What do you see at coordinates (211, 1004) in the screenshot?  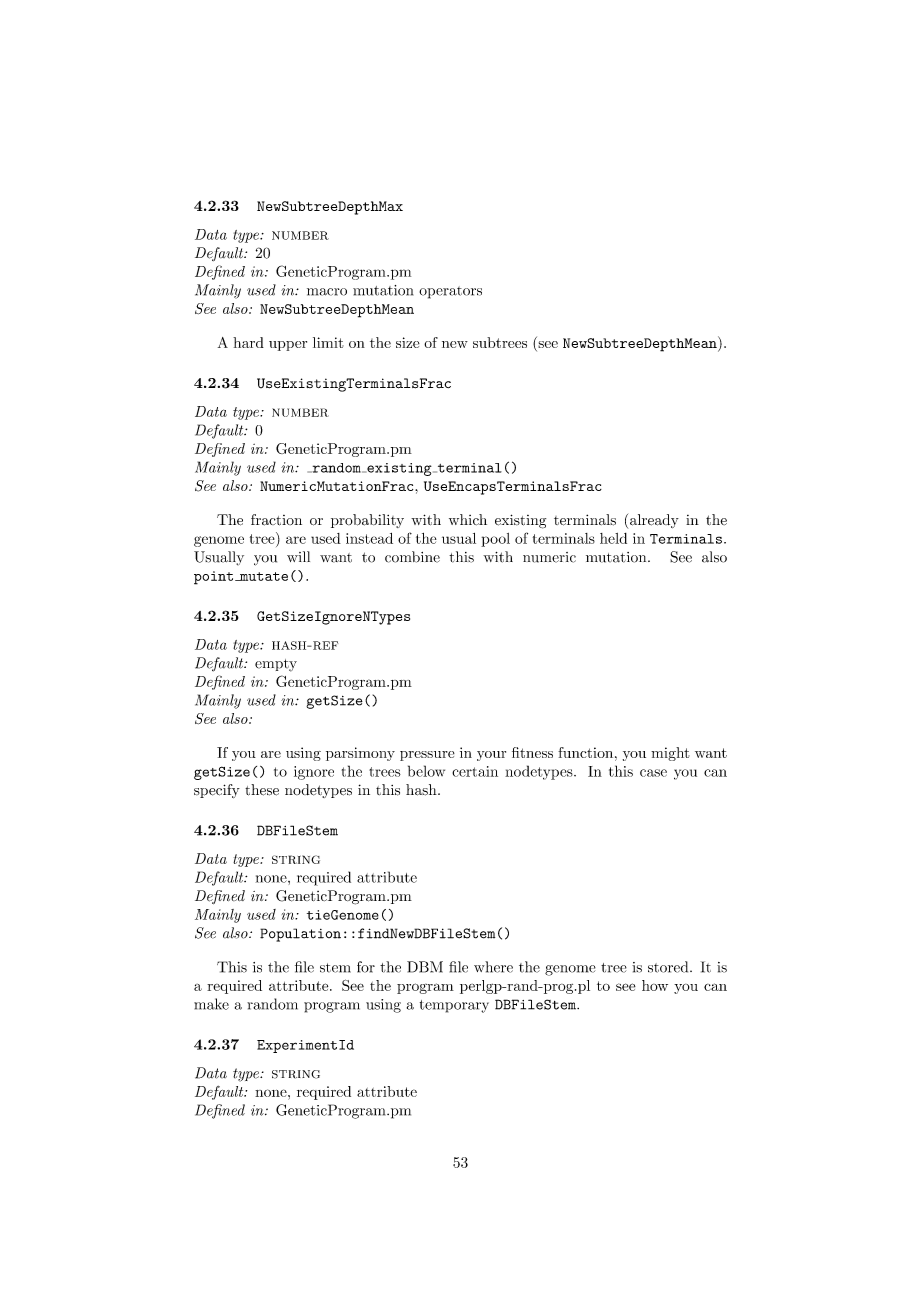 I see `make` at bounding box center [211, 1004].
